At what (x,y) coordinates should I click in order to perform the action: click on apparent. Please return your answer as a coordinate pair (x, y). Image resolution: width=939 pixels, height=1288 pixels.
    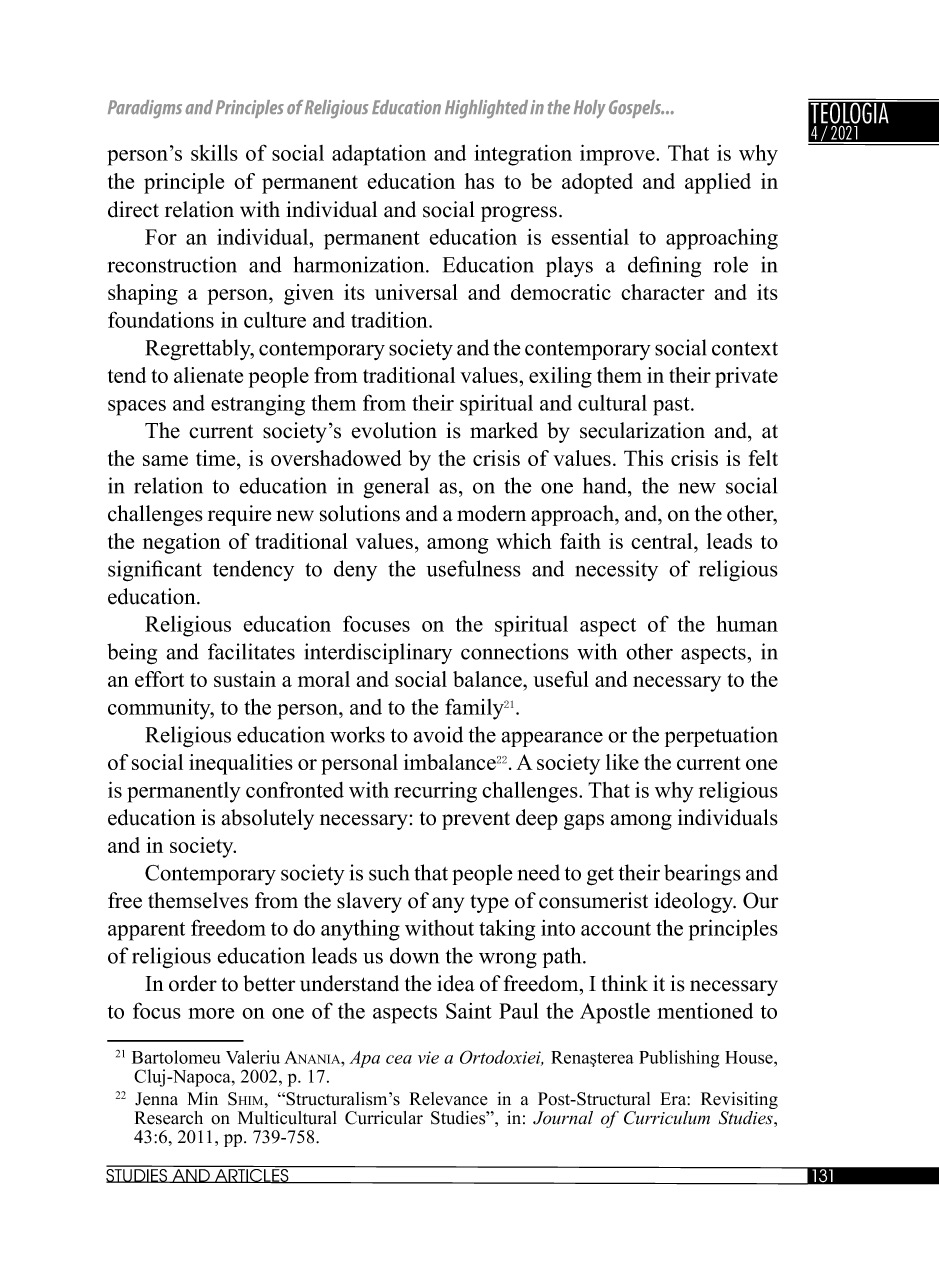
    Looking at the image, I should click on (146, 931).
